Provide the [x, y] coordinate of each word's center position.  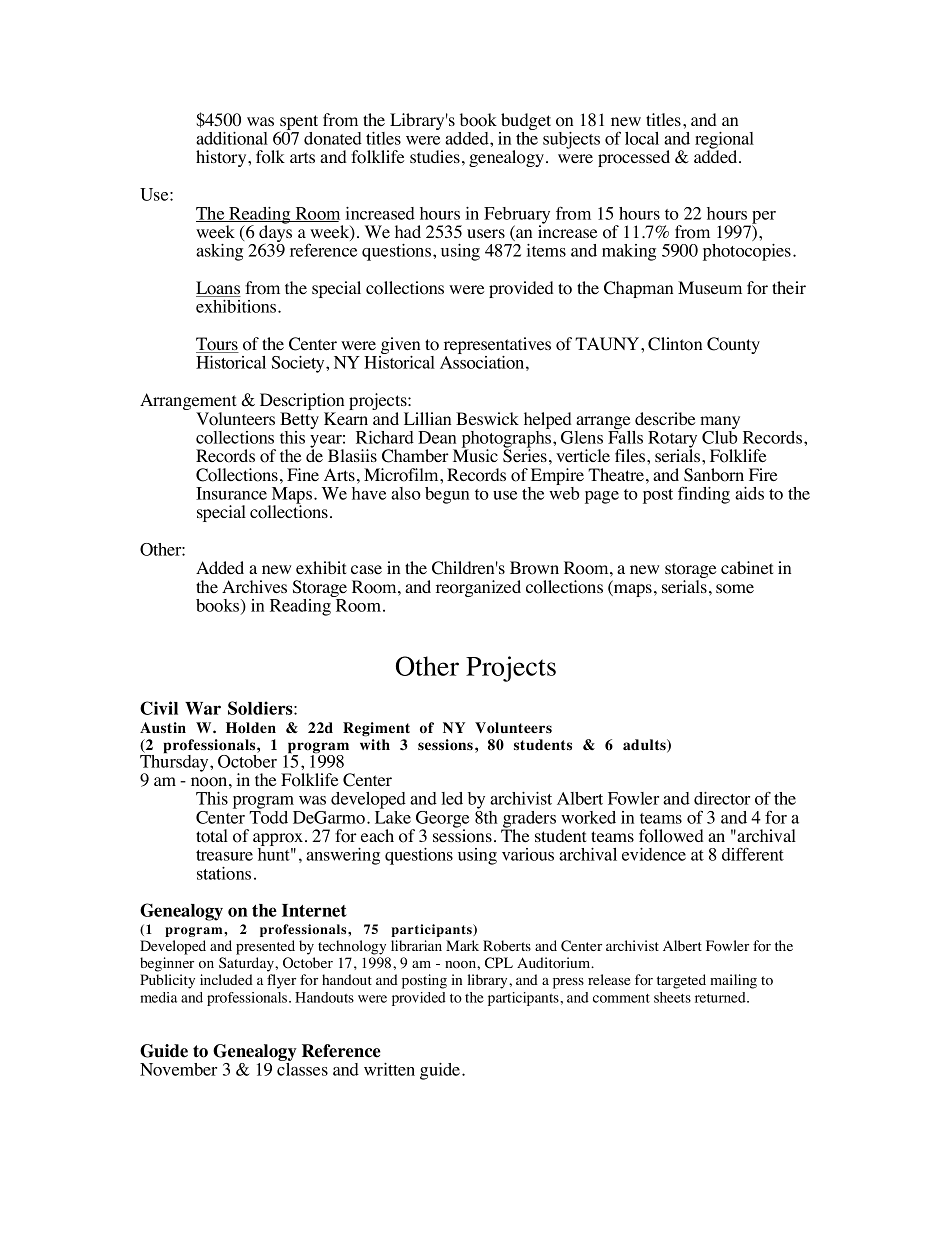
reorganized [478, 588]
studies [435, 156]
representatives [497, 347]
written [389, 1069]
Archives [254, 587]
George [441, 820]
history [222, 158]
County [733, 345]
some [735, 589]
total [212, 836]
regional [724, 141]
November [178, 1069]
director [722, 798]
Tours [217, 345]
